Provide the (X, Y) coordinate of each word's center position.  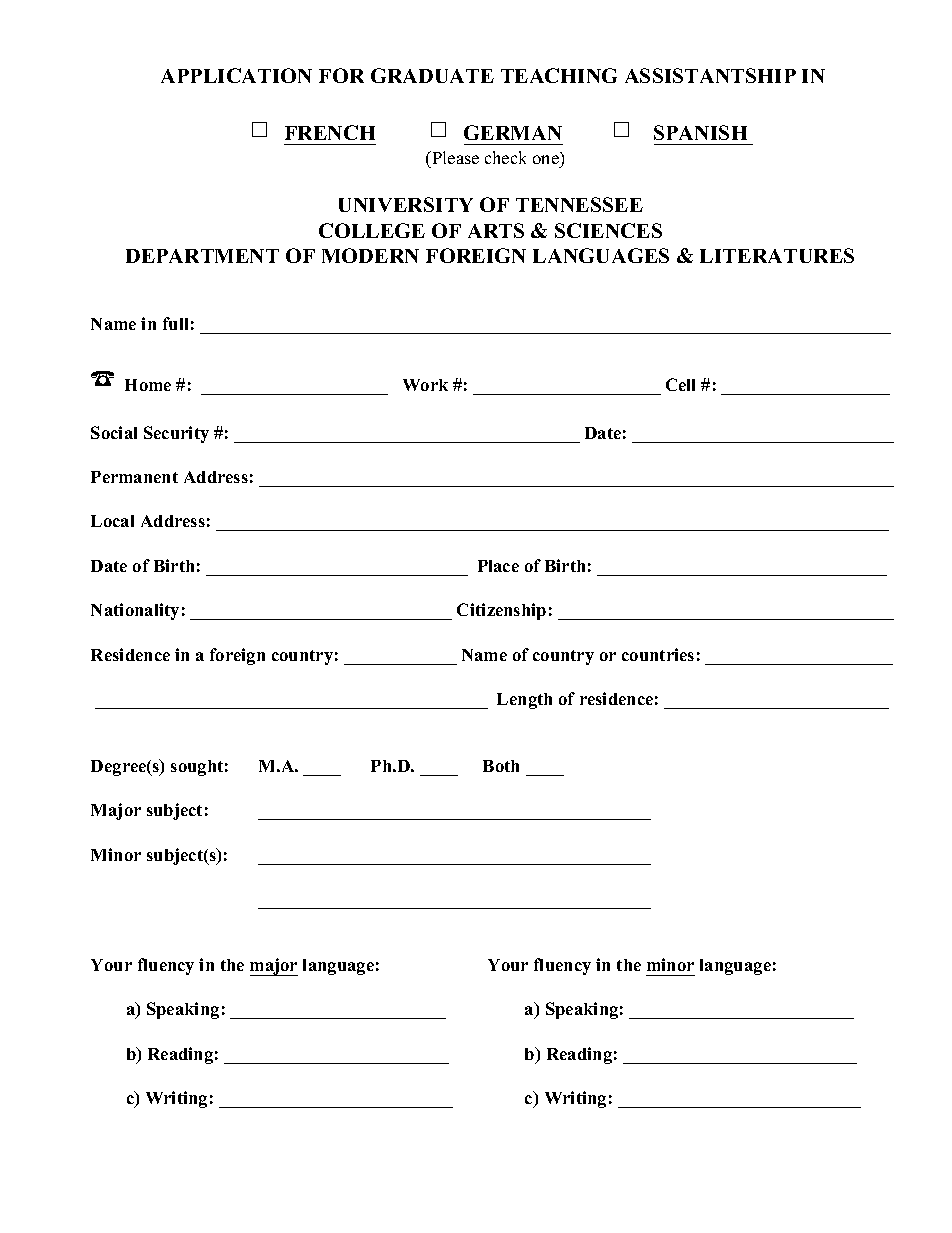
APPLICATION (236, 75)
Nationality (135, 611)
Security (176, 434)
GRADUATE (432, 75)
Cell (680, 384)
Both (501, 766)
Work (425, 385)
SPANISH (700, 132)
